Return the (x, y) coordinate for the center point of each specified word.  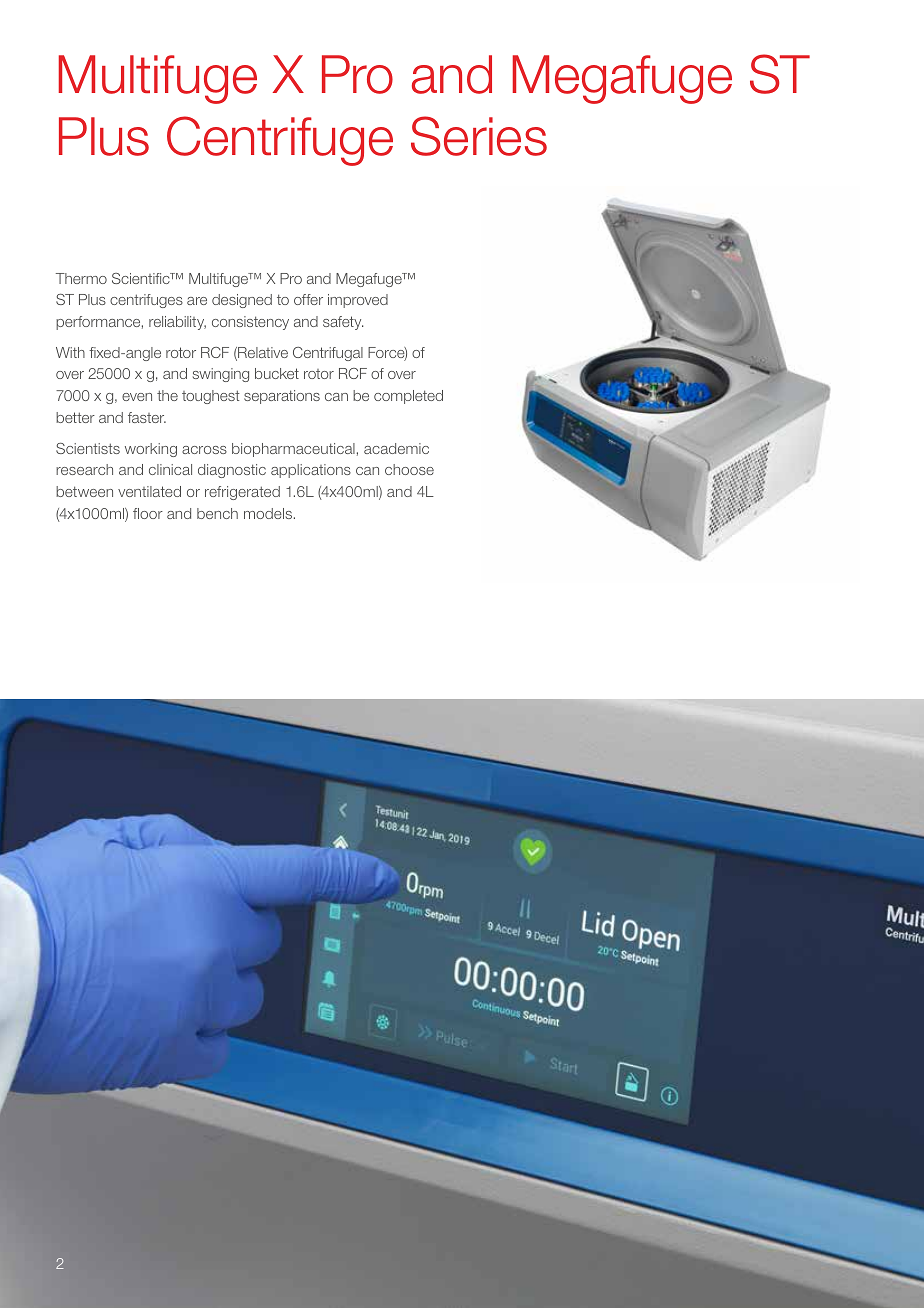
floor (148, 513)
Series (479, 136)
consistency (250, 323)
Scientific (142, 278)
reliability (177, 323)
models (269, 513)
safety (343, 323)
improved (358, 301)
